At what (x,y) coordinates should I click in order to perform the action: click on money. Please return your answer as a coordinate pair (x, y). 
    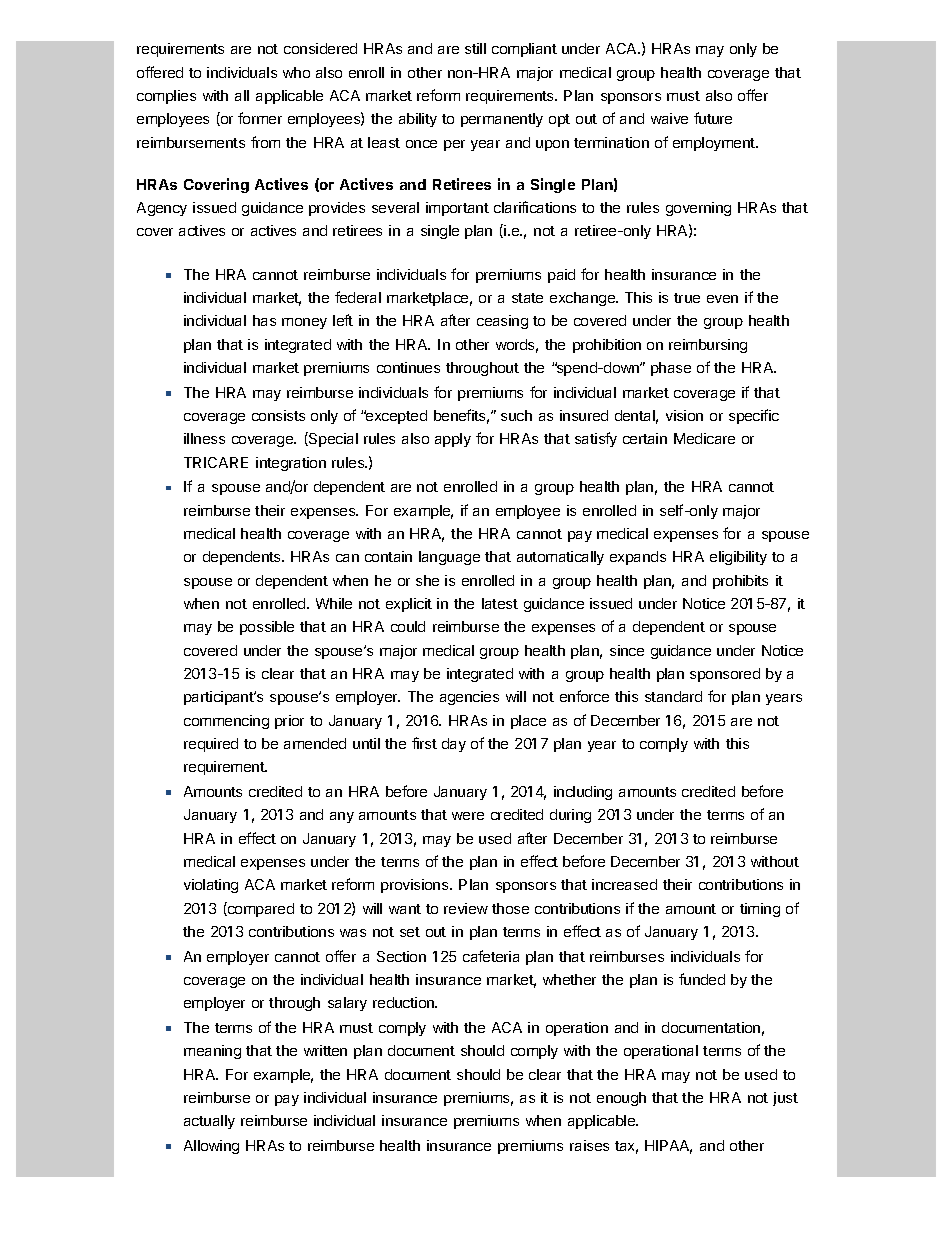
    Looking at the image, I should click on (304, 323).
